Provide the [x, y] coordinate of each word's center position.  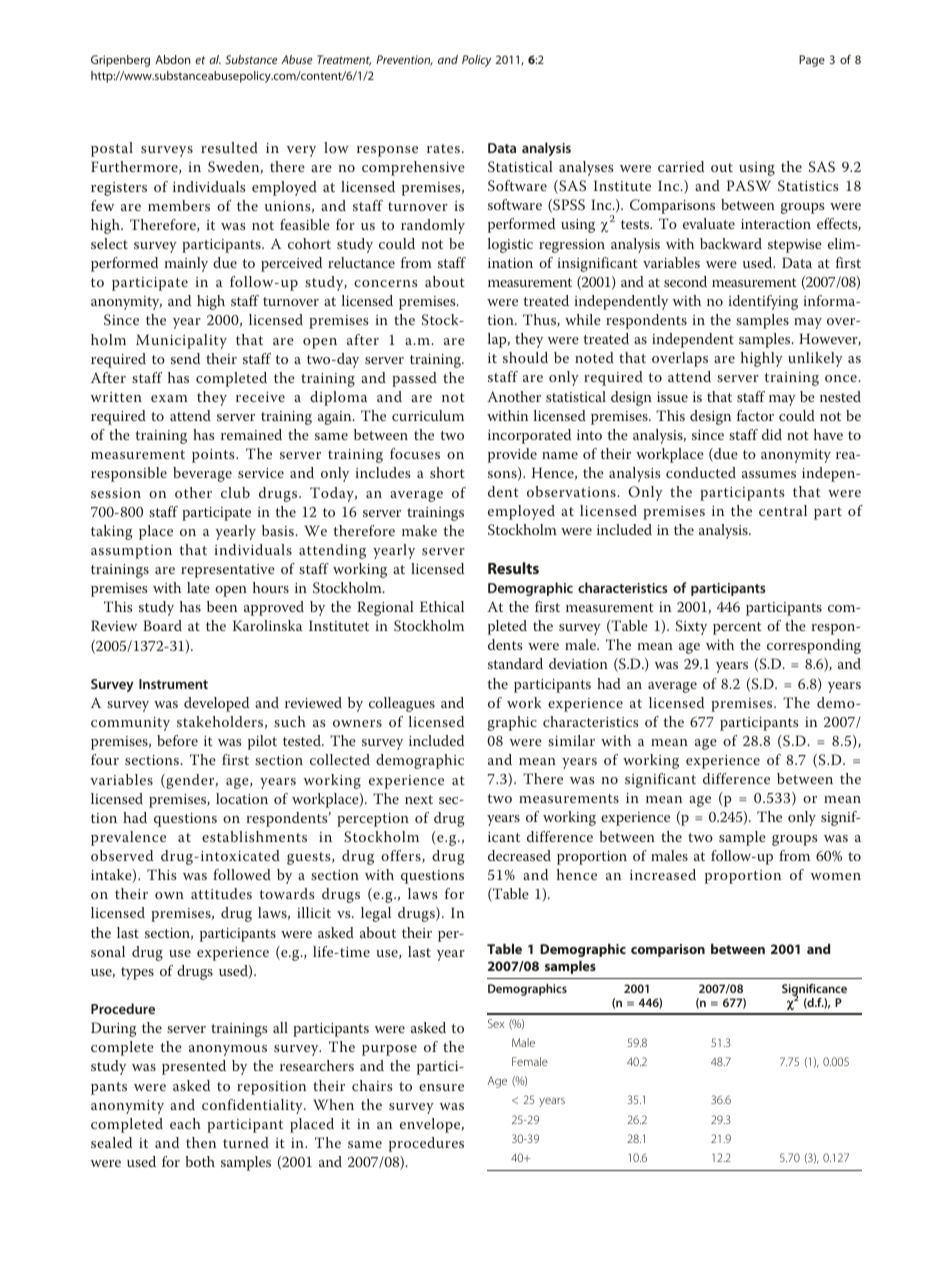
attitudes [221, 893]
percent [737, 628]
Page [812, 61]
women [836, 876]
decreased [519, 855]
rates [443, 148]
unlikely [815, 359]
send [185, 358]
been [222, 606]
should [525, 357]
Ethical [442, 606]
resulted [229, 147]
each [185, 1123]
